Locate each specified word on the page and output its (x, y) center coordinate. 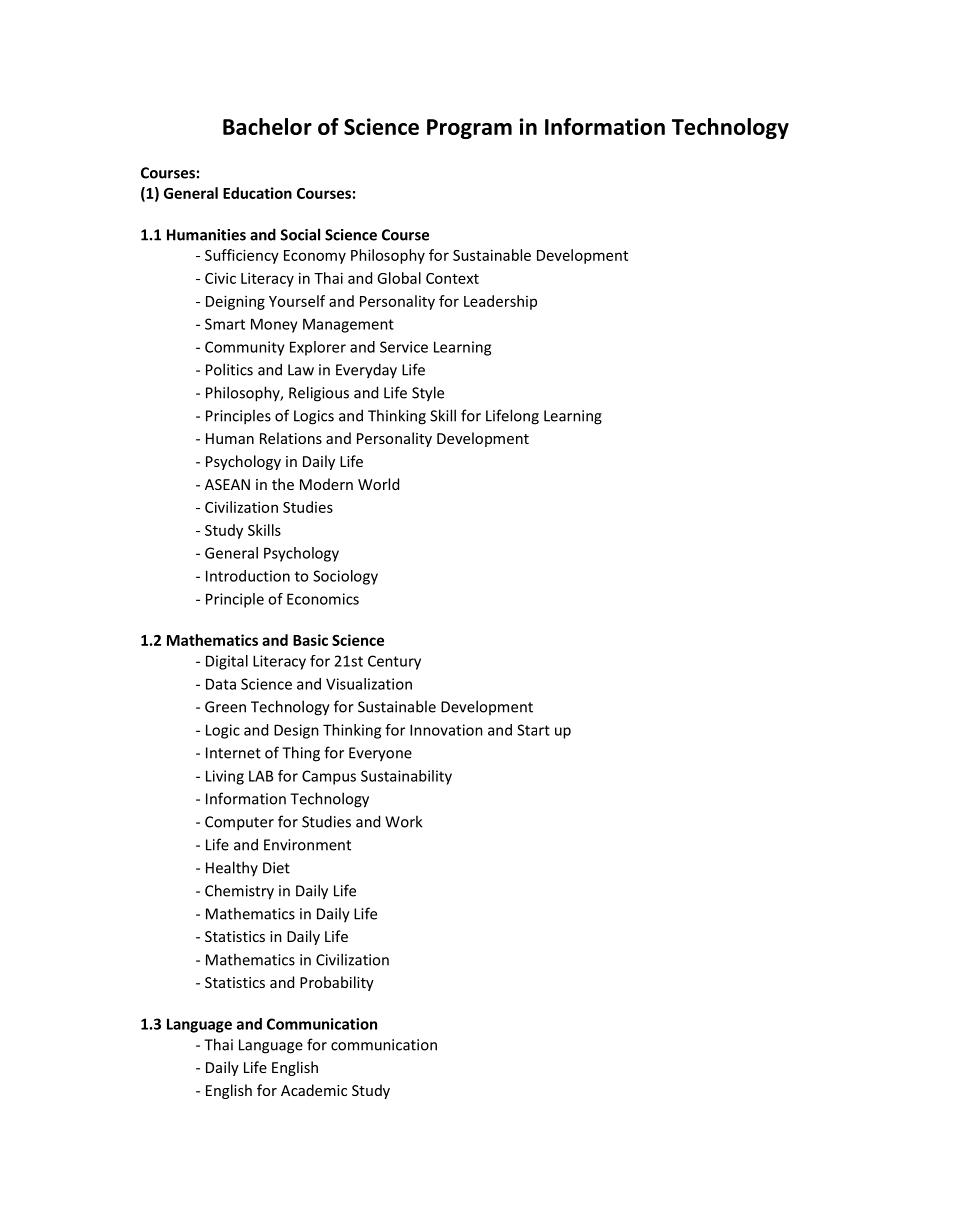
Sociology (345, 577)
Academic (314, 1090)
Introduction (248, 576)
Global (399, 278)
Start (533, 730)
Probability (337, 983)
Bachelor (267, 126)
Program (469, 129)
